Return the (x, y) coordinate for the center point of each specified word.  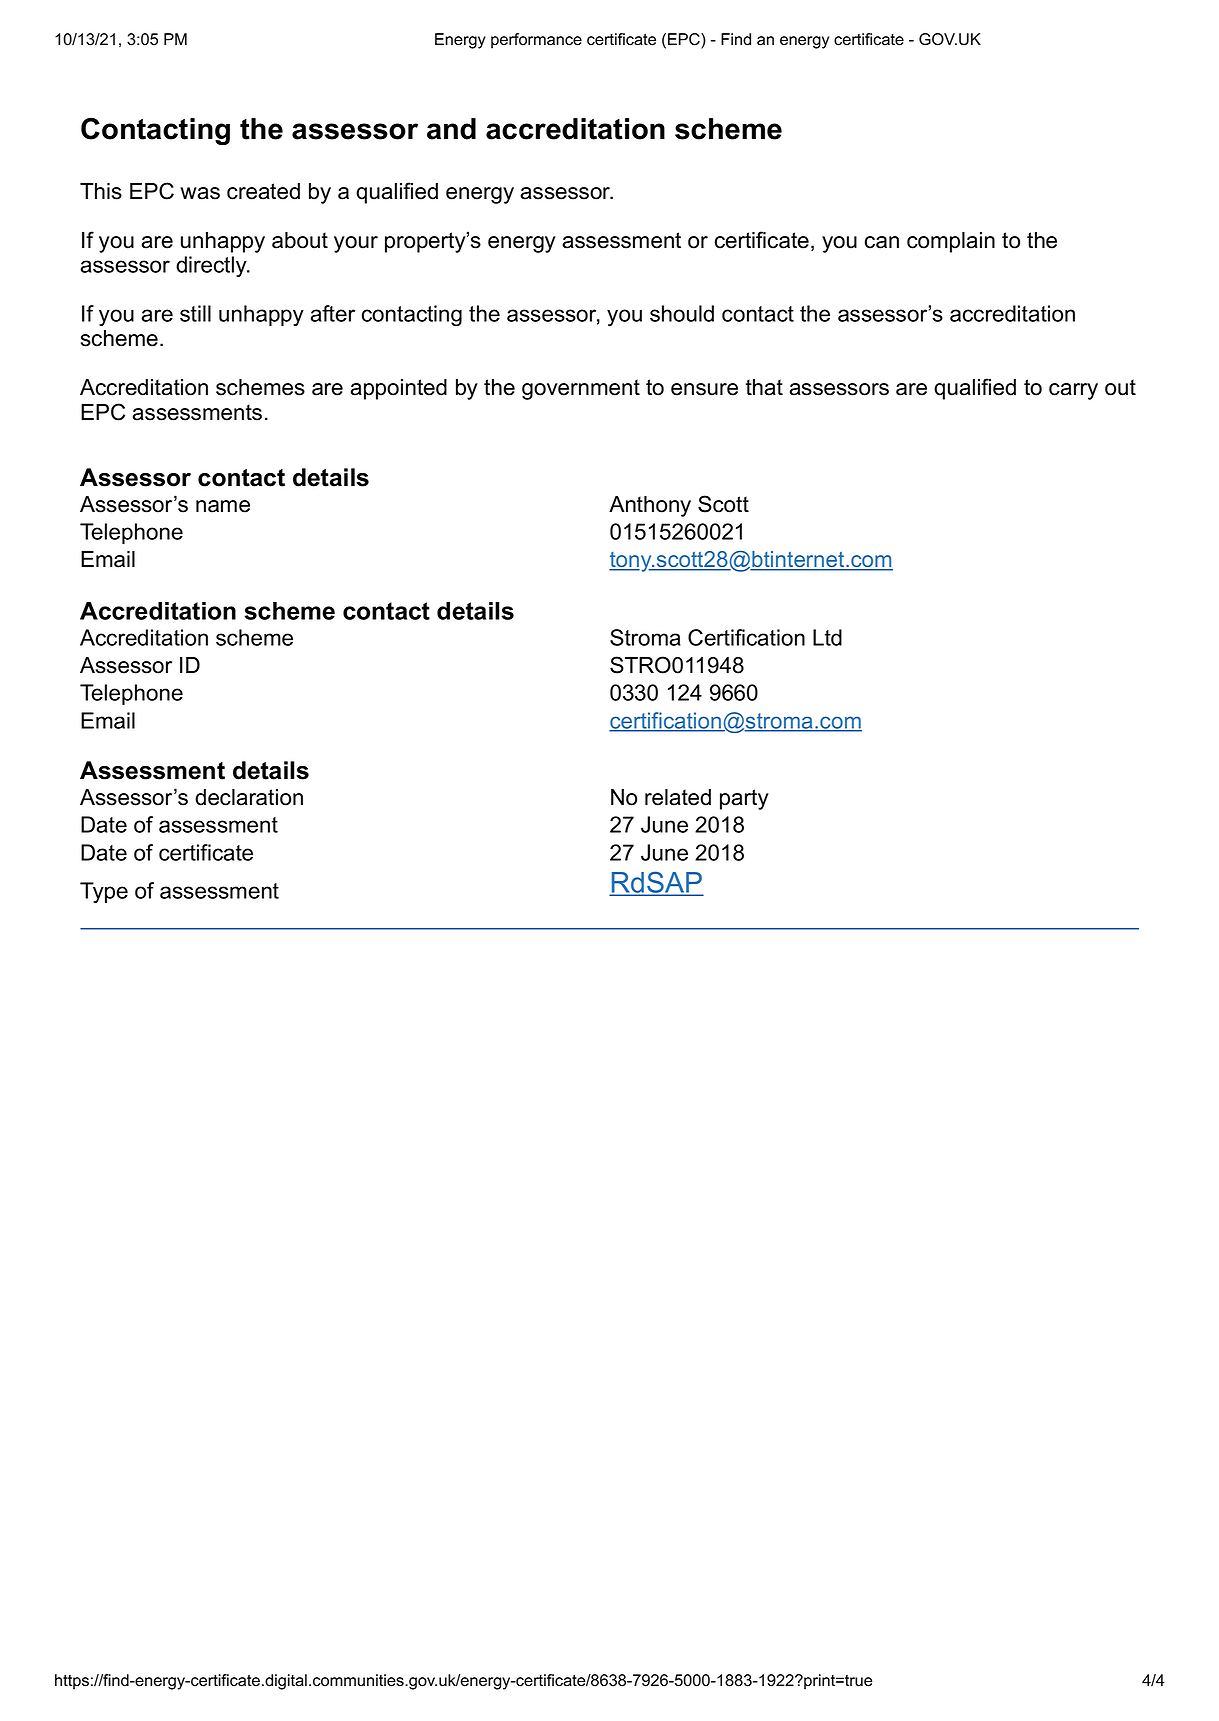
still (195, 313)
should (682, 313)
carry (1073, 391)
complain (951, 242)
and (451, 129)
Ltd (827, 637)
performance (536, 41)
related (678, 797)
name (223, 506)
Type (104, 893)
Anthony (650, 506)
